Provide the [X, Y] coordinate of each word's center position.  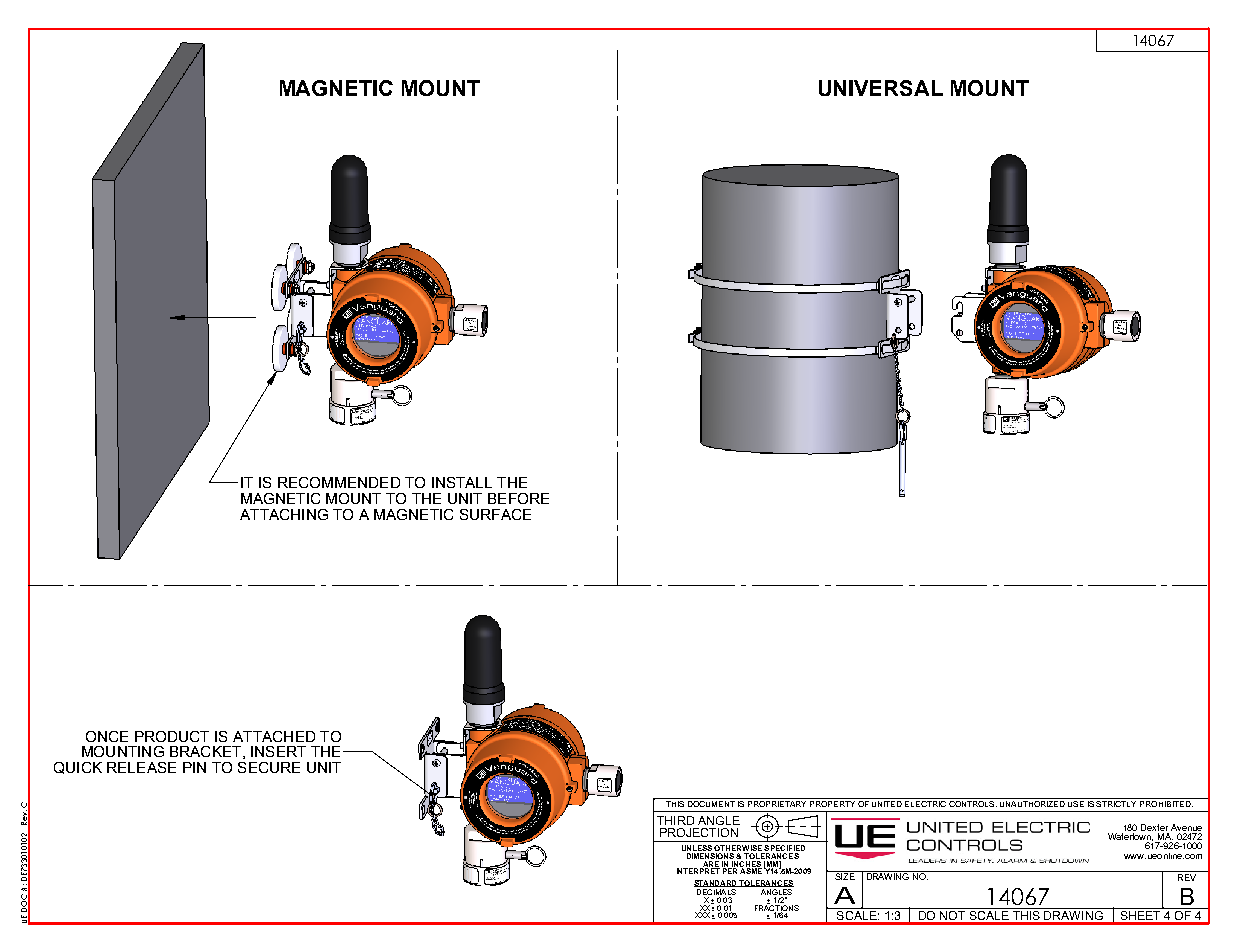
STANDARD [716, 883]
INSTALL [462, 482]
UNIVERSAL [881, 88]
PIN [194, 767]
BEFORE [518, 498]
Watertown [1130, 838]
